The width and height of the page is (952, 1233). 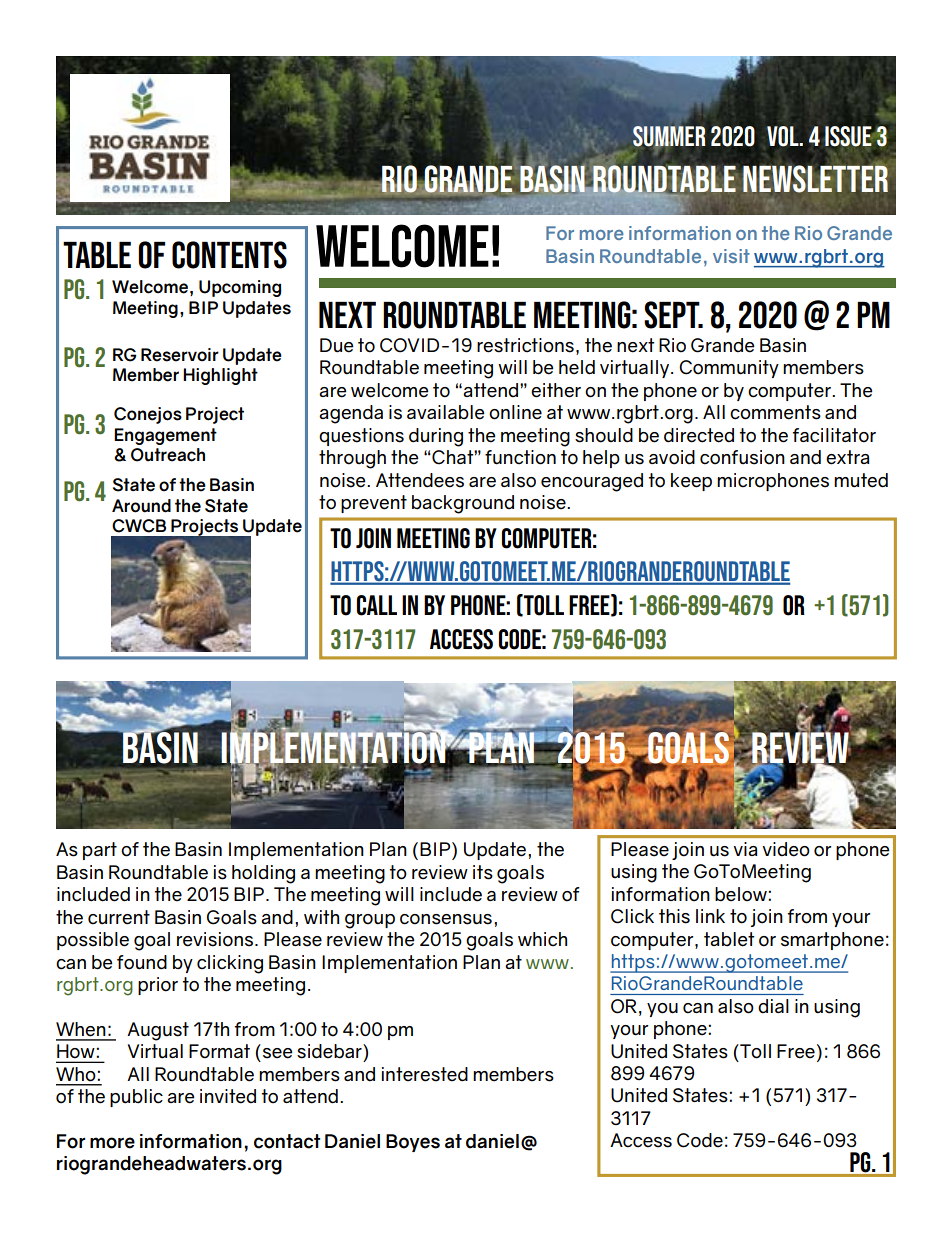 What do you see at coordinates (669, 137) in the page?
I see `Summer` at bounding box center [669, 137].
